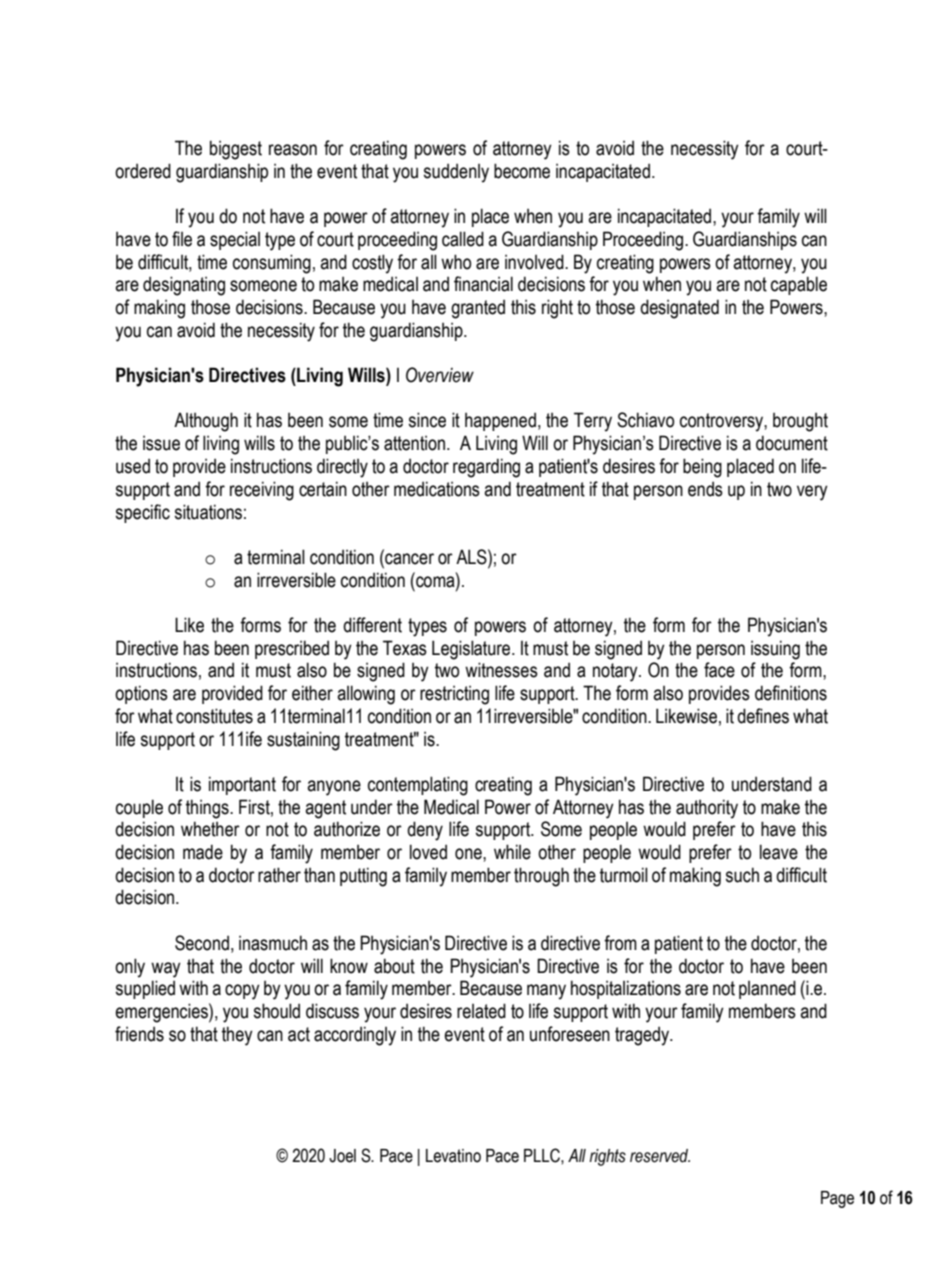 The image size is (947, 1288). Describe the element at coordinates (500, 421) in the screenshot. I see `happened` at that location.
